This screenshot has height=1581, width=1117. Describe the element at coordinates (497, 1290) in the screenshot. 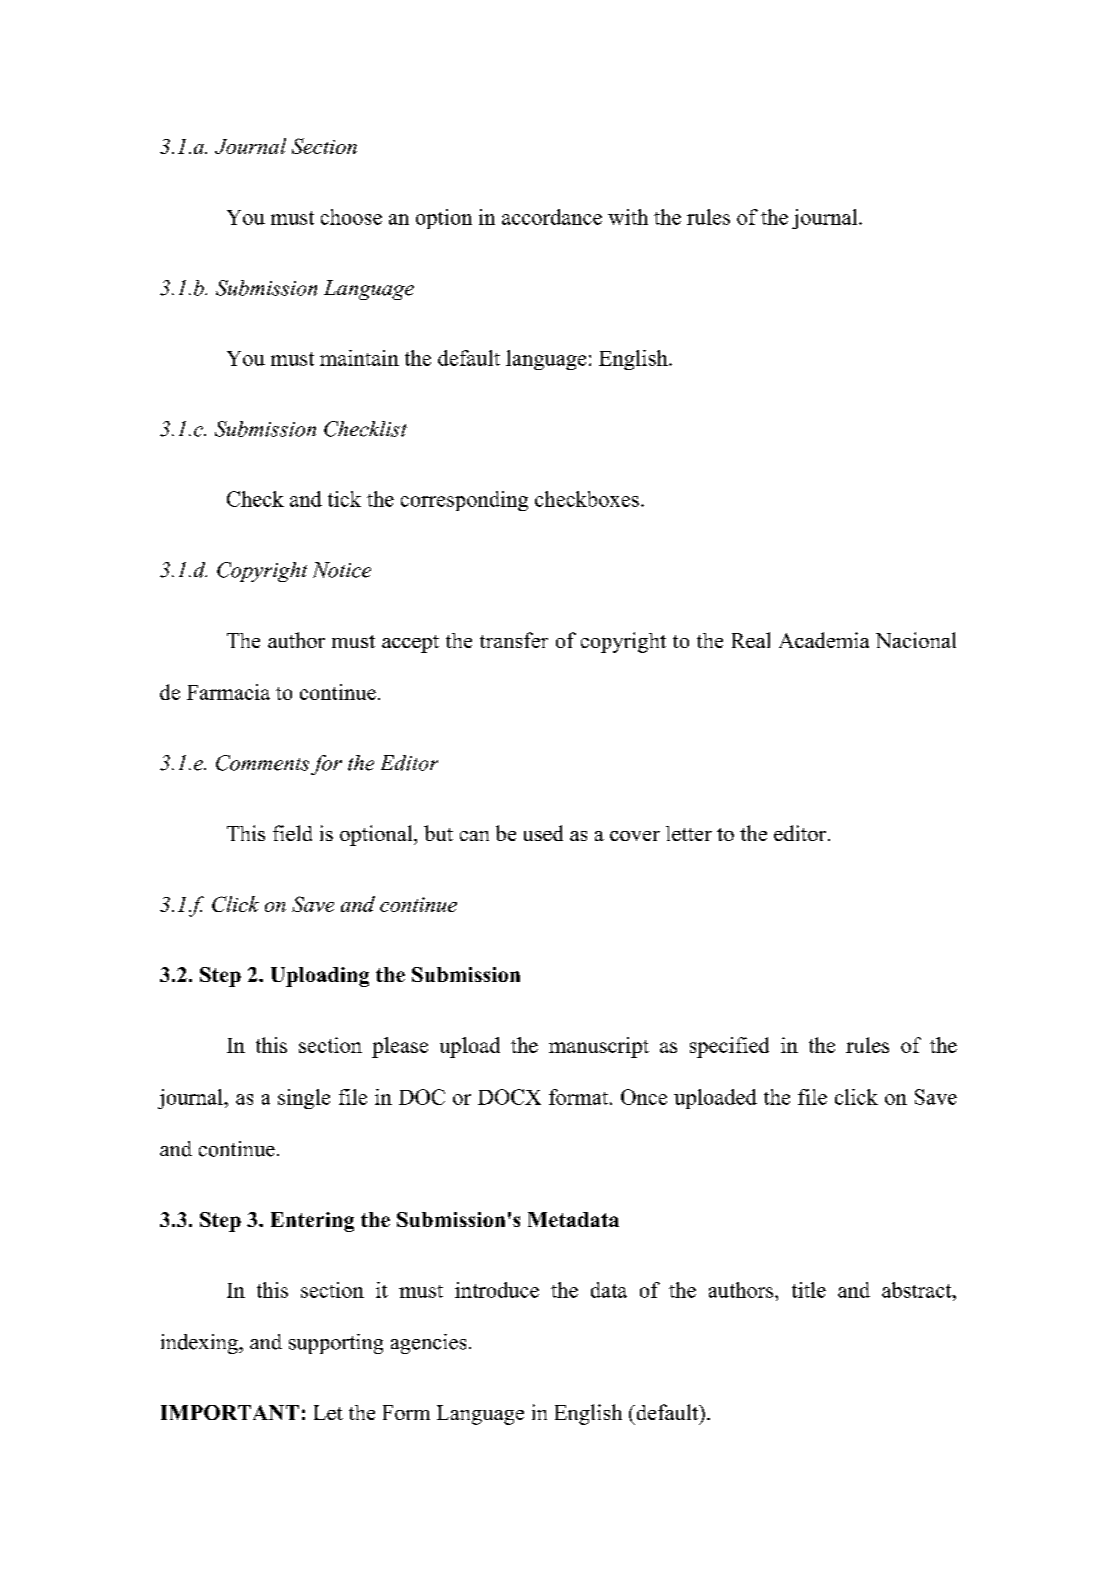

I see `introduce` at that location.
